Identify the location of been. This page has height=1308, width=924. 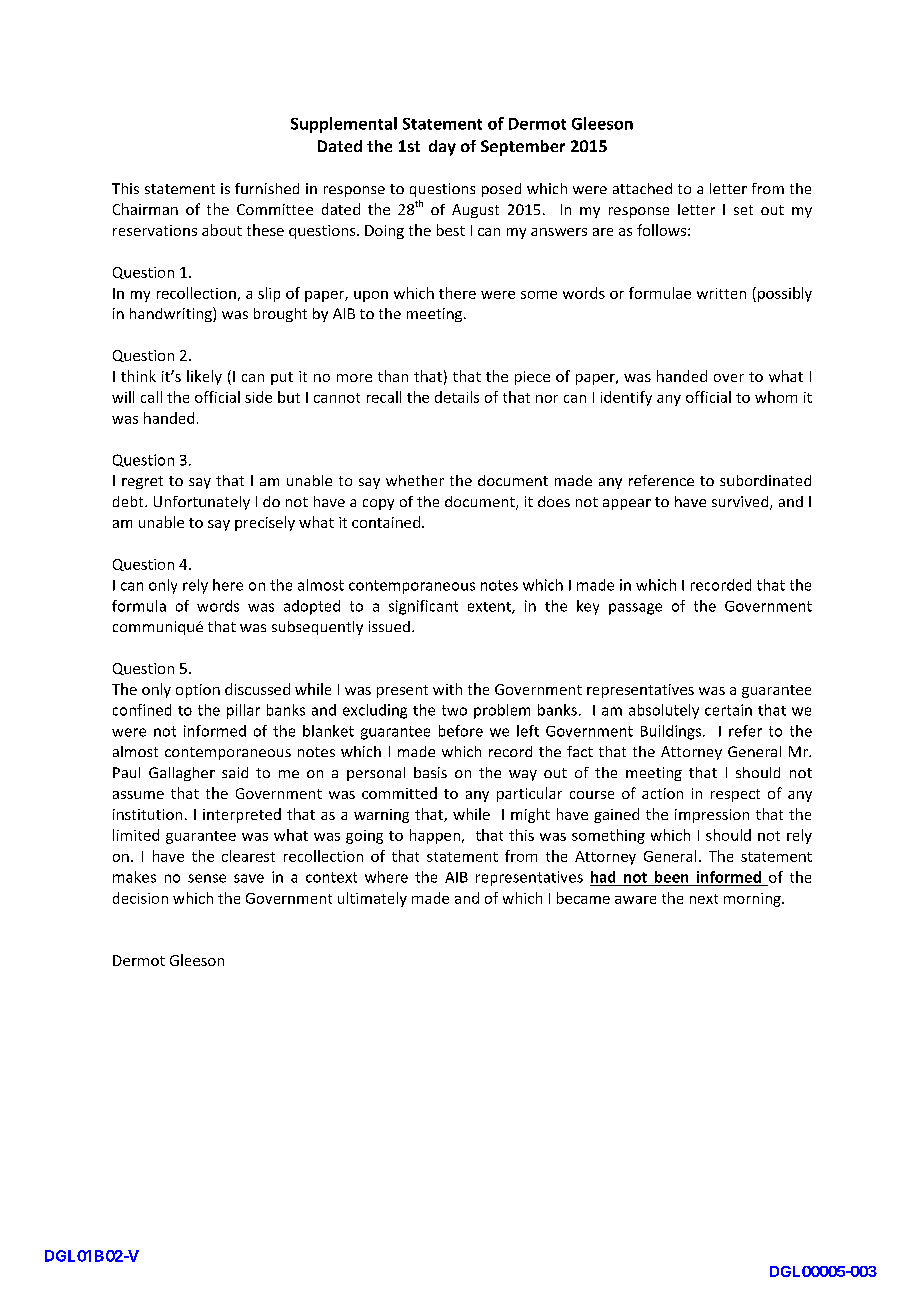
(671, 877).
